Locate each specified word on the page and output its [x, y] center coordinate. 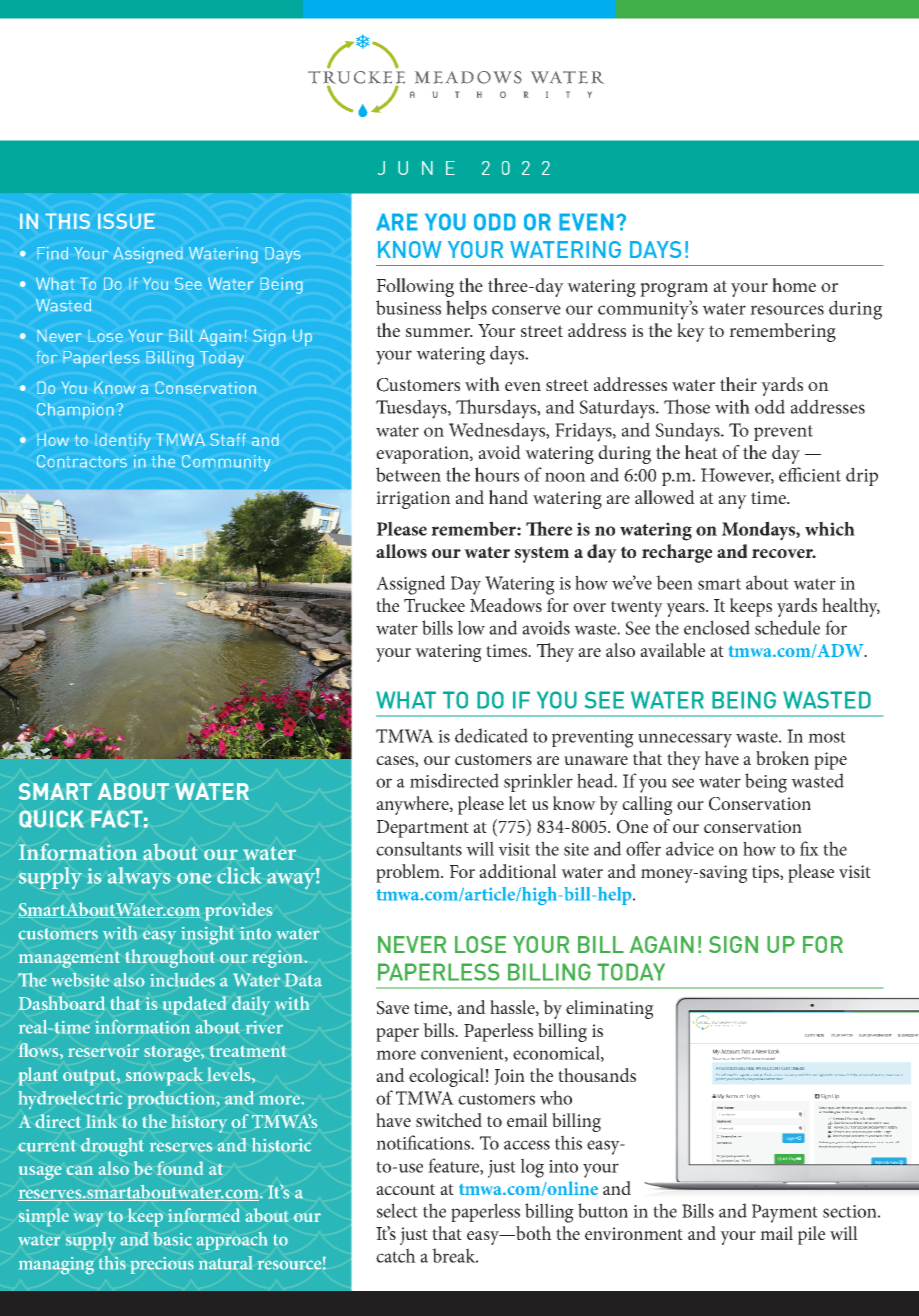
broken [782, 758]
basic [172, 1239]
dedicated [491, 735]
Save [393, 1008]
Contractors [82, 461]
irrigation [413, 500]
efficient [810, 474]
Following [415, 287]
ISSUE [126, 221]
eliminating [610, 1009]
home [794, 285]
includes [182, 980]
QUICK [51, 819]
